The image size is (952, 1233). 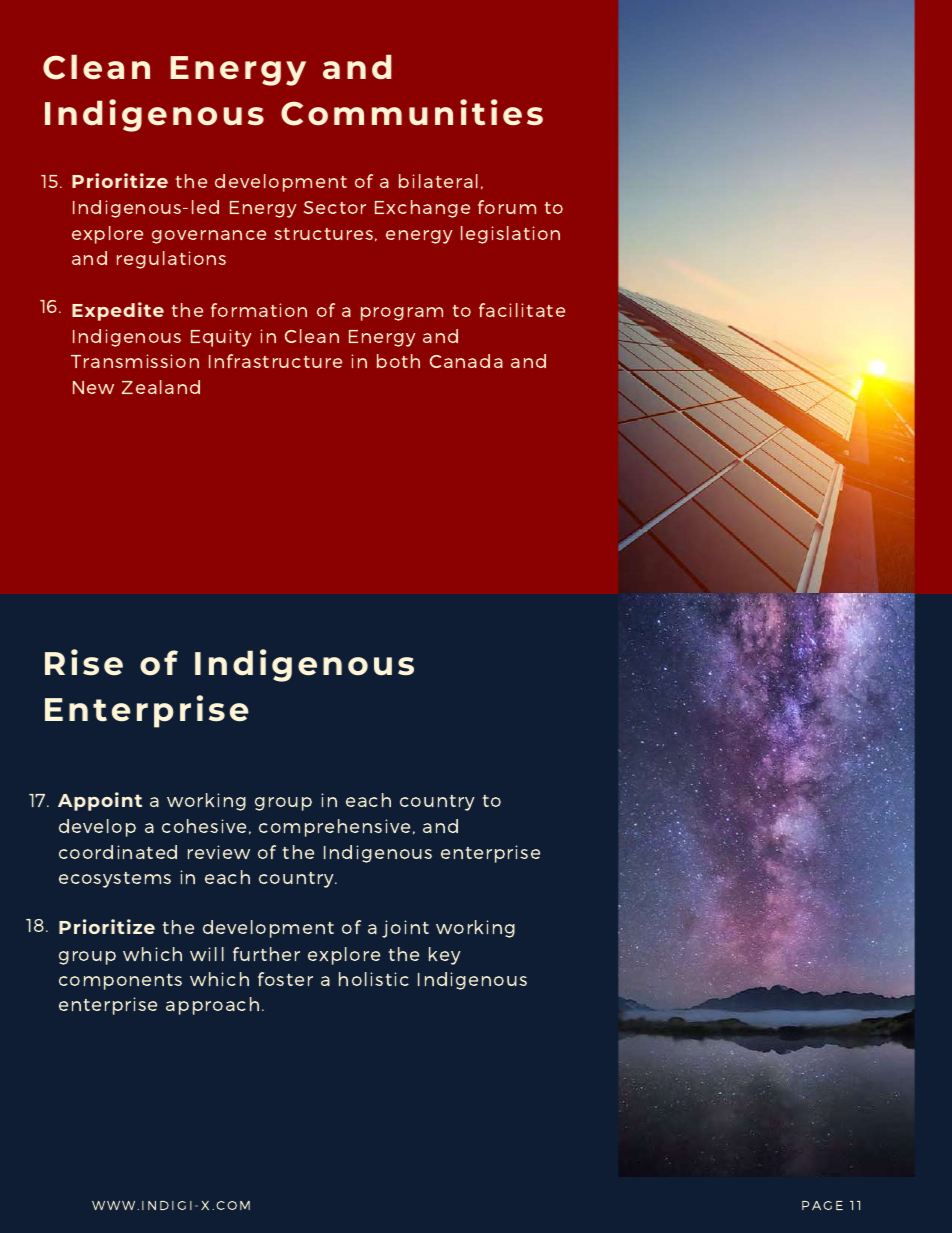 What do you see at coordinates (285, 979) in the document?
I see `foster` at bounding box center [285, 979].
